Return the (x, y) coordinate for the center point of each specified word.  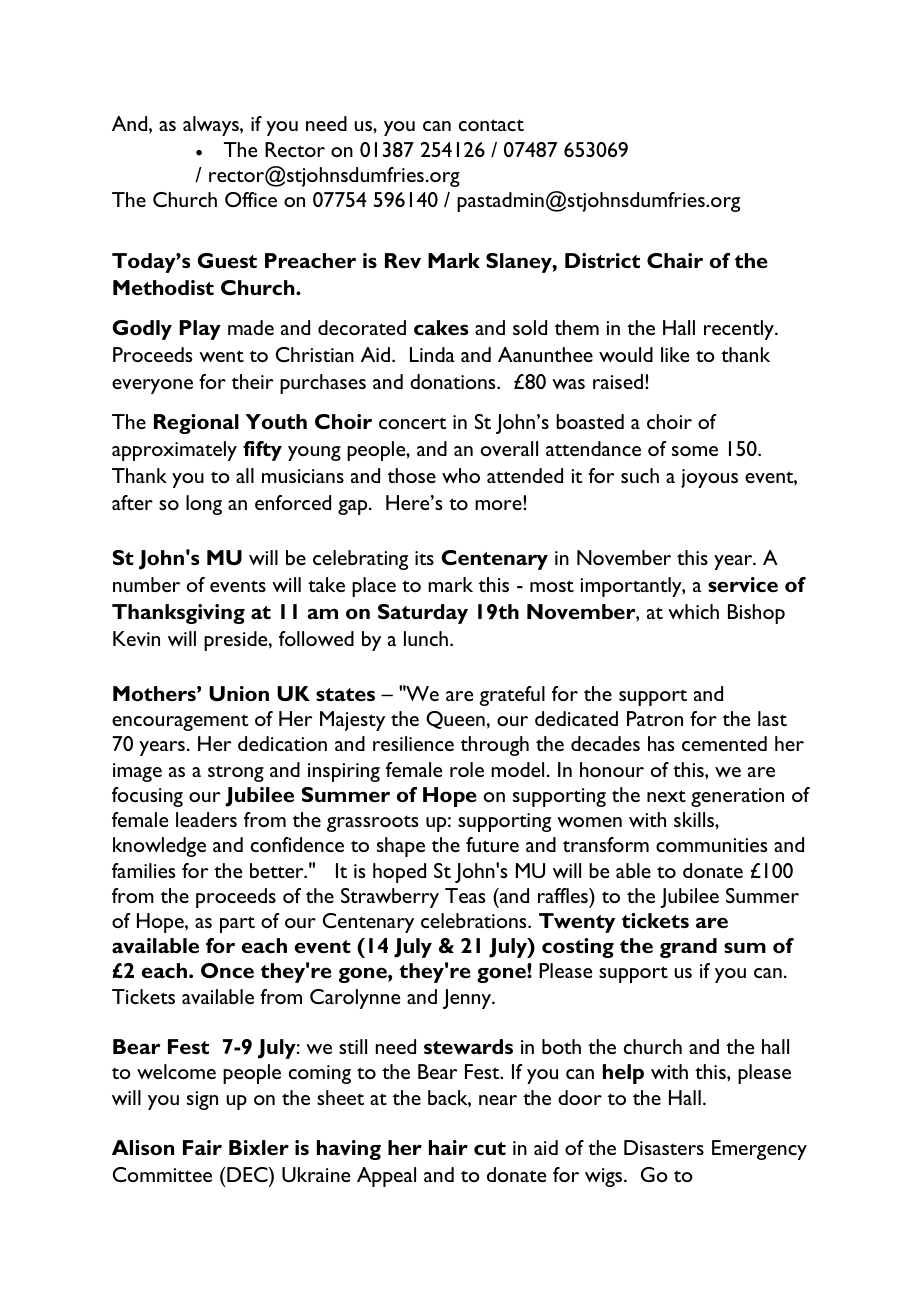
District (602, 260)
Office (251, 199)
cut (490, 1148)
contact (491, 125)
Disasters (664, 1147)
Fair (202, 1147)
